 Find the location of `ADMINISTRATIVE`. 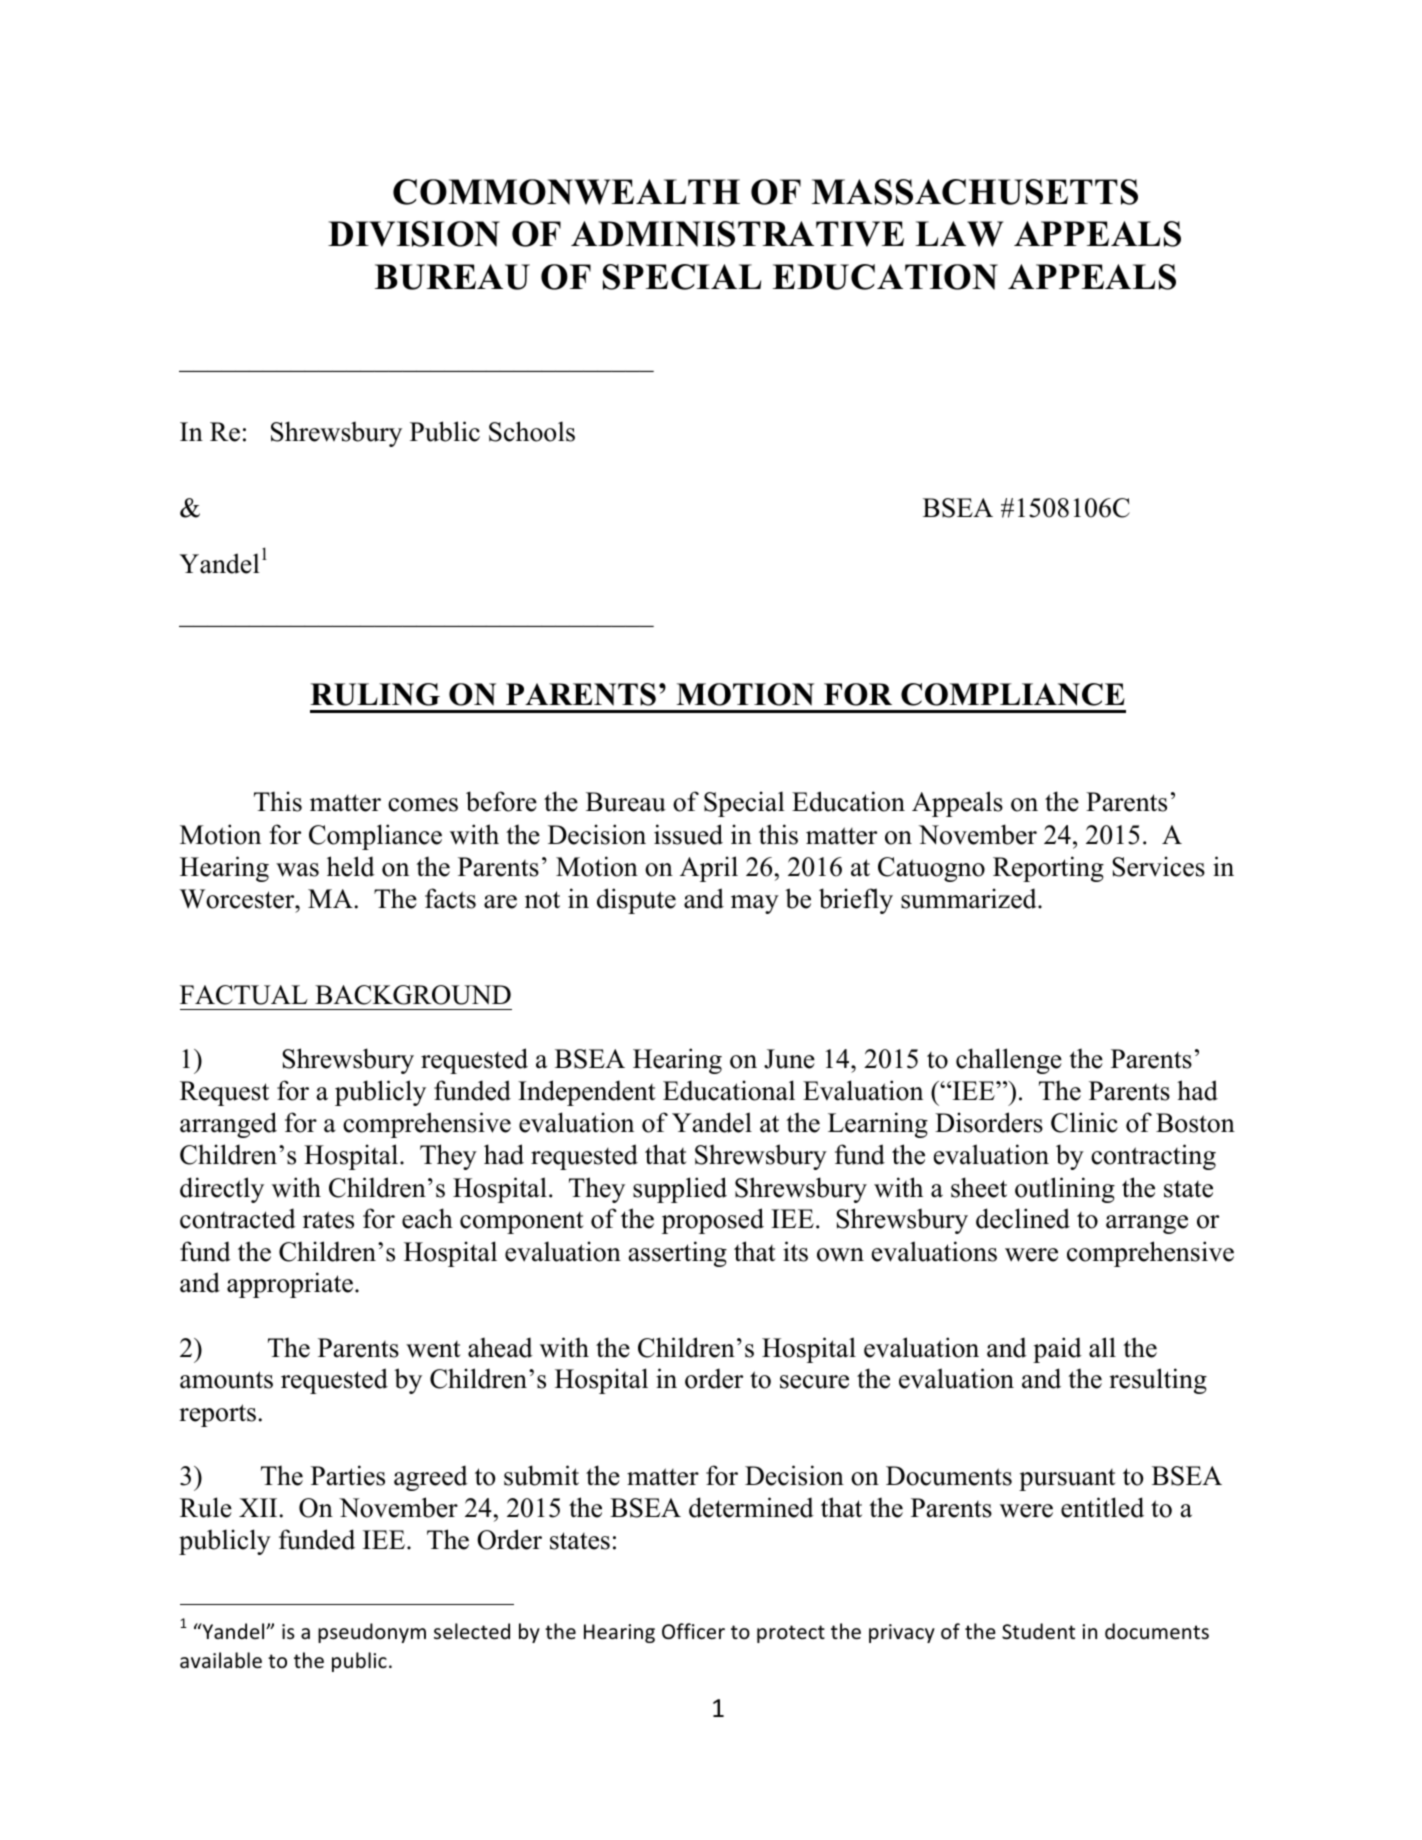

ADMINISTRATIVE is located at coordinates (737, 234).
